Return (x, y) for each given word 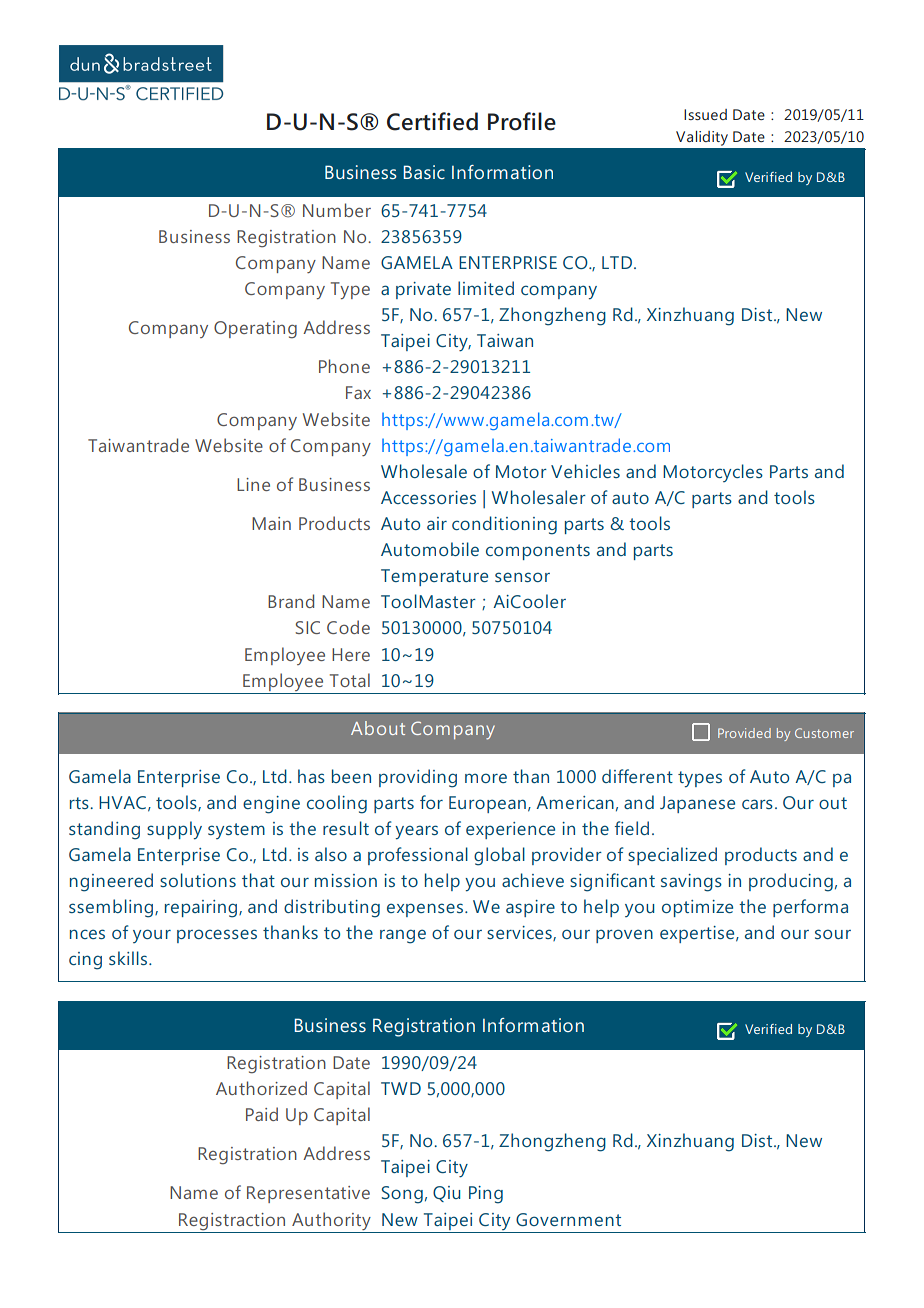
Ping (486, 1195)
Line (253, 484)
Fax (358, 392)
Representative (308, 1194)
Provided (744, 733)
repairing (202, 909)
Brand (291, 601)
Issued (705, 114)
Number (337, 210)
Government (568, 1219)
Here (351, 654)
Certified (432, 121)
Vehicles (585, 471)
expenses (426, 910)
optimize (697, 908)
